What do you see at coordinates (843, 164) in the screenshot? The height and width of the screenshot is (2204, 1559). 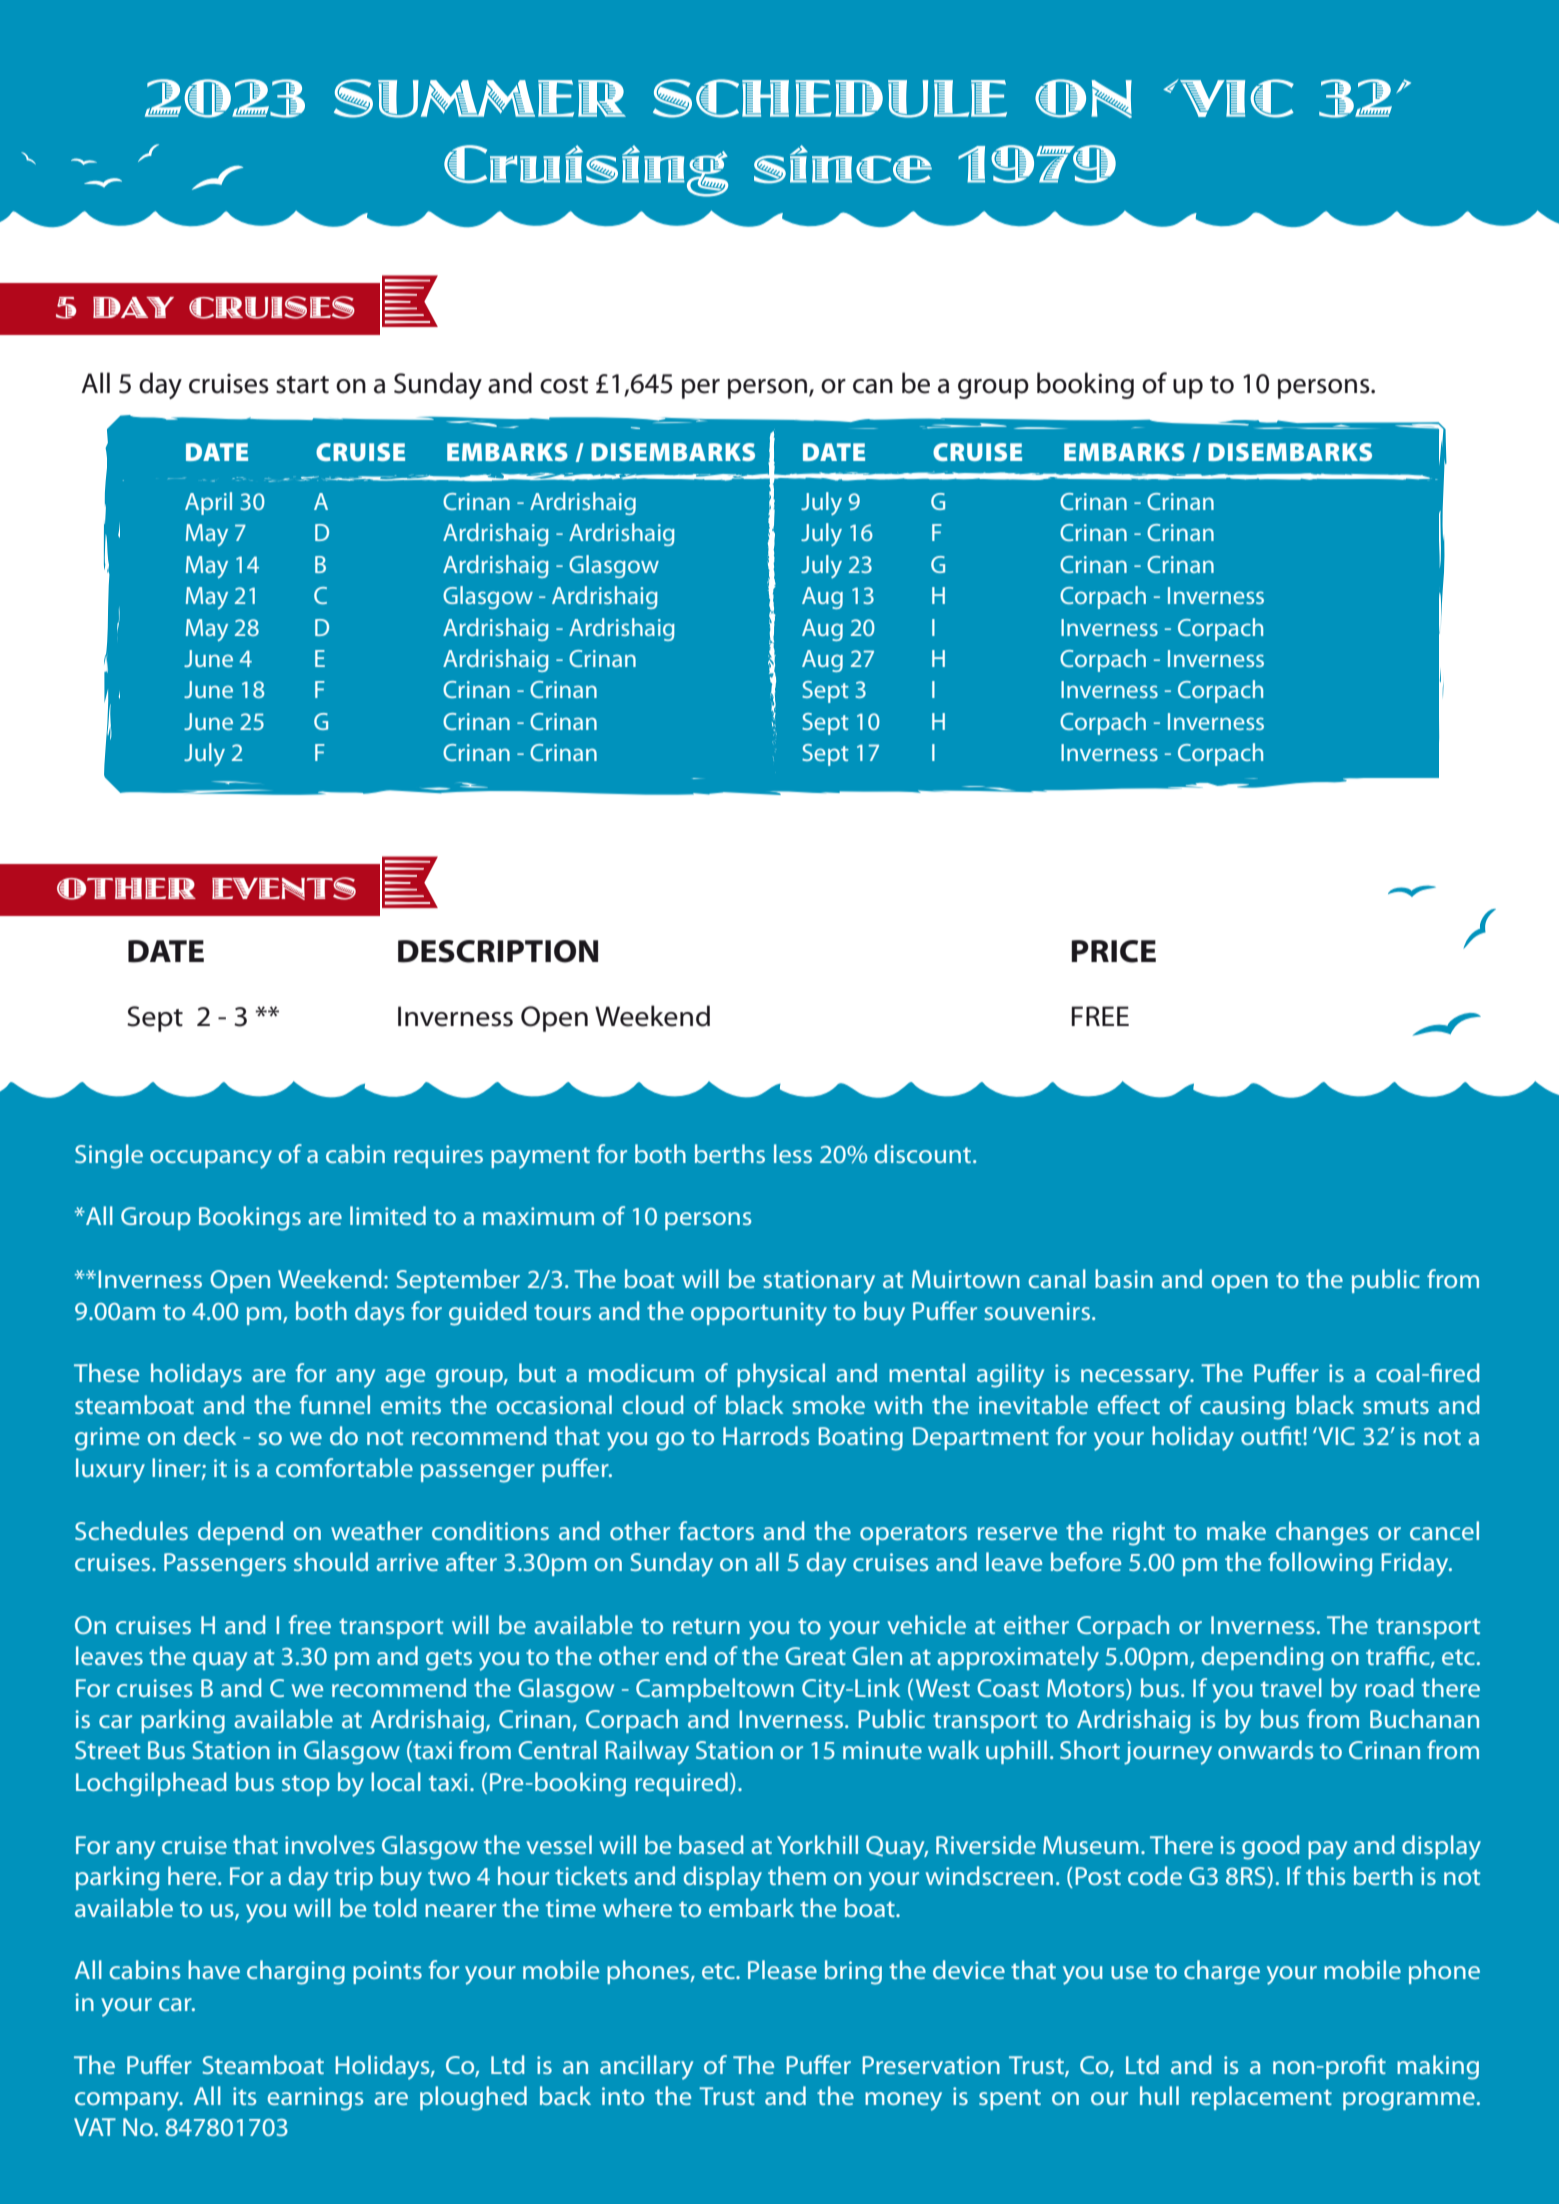 I see `since` at bounding box center [843, 164].
